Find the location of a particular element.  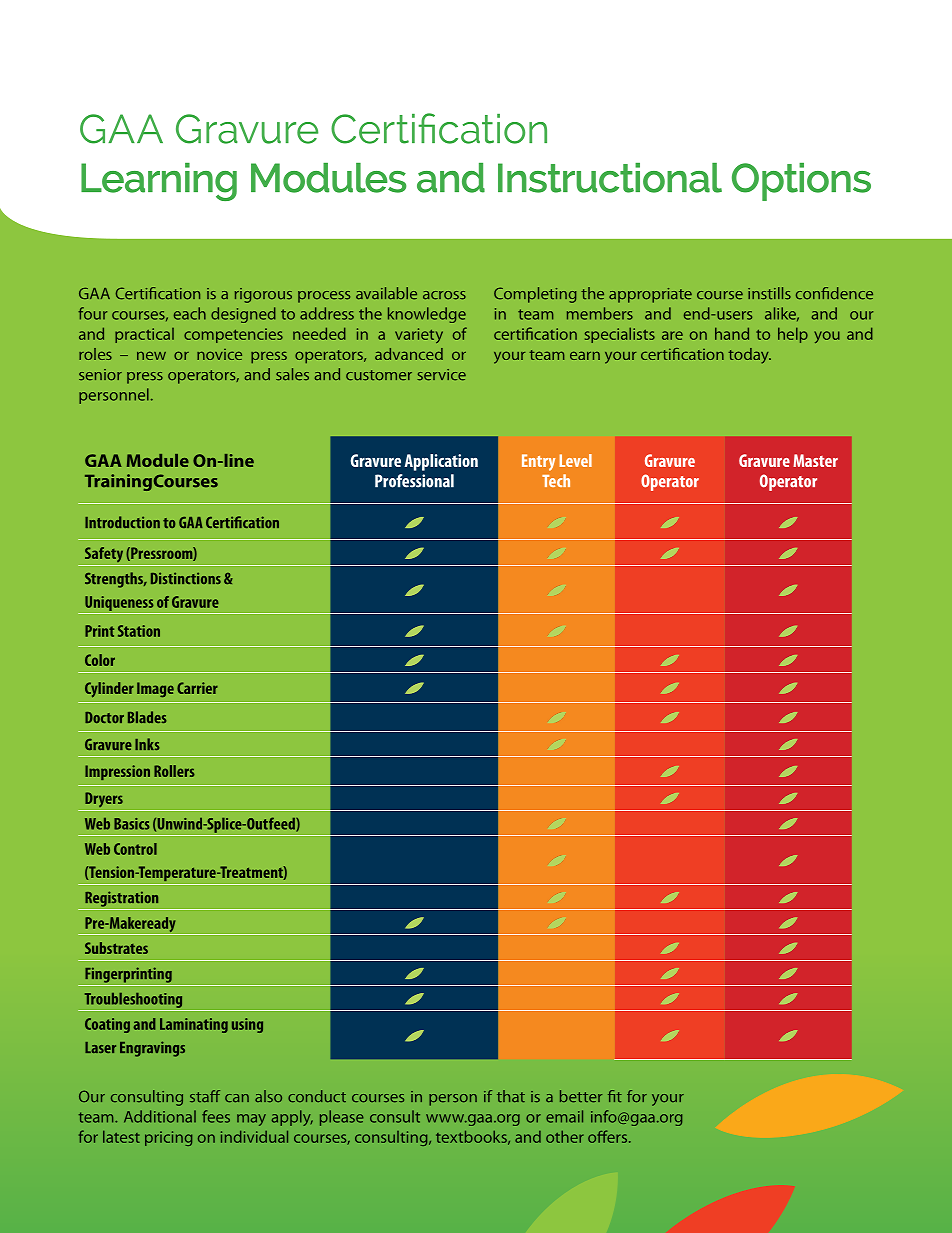

that is located at coordinates (511, 1096).
